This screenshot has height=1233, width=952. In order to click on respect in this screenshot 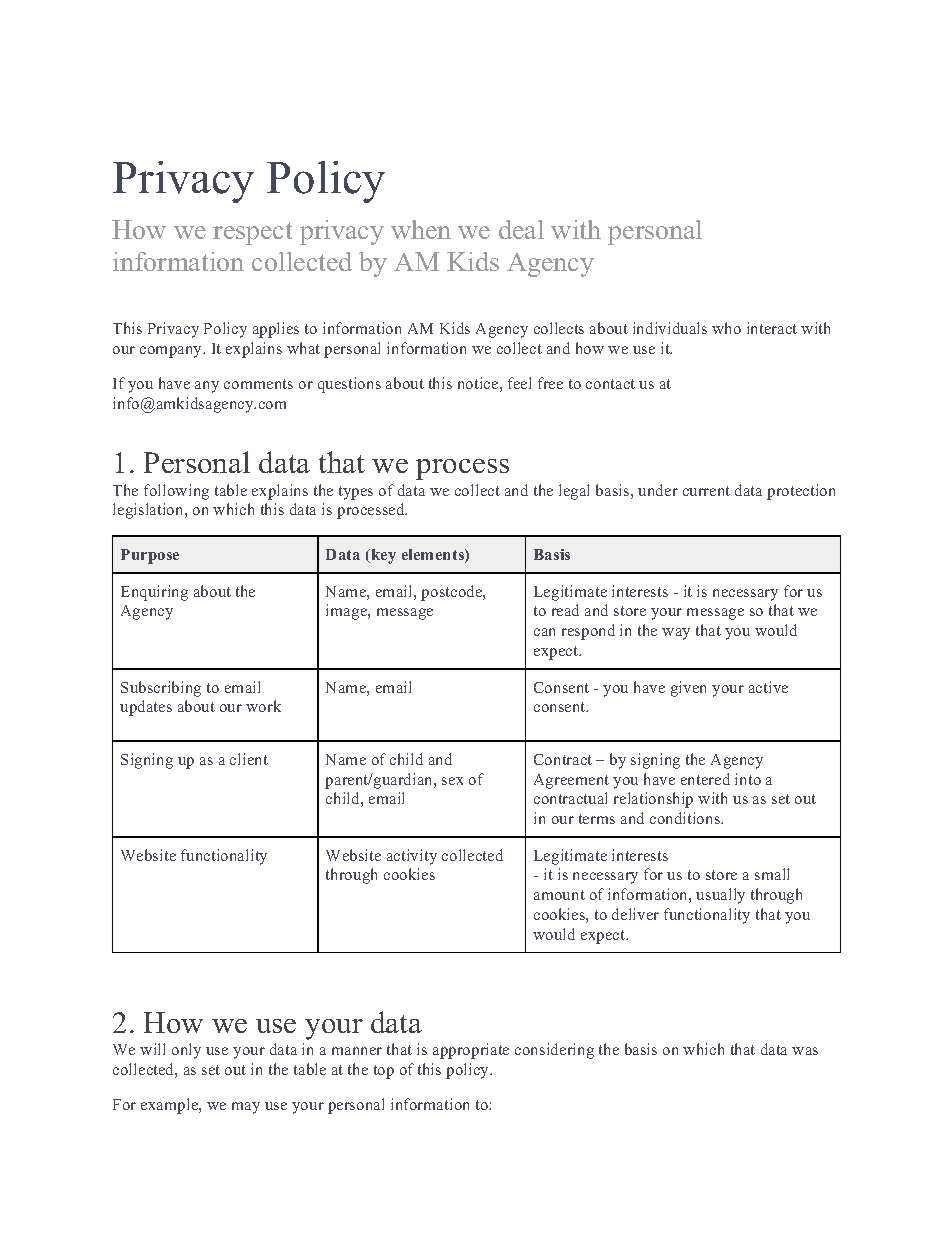, I will do `click(252, 233)`.
